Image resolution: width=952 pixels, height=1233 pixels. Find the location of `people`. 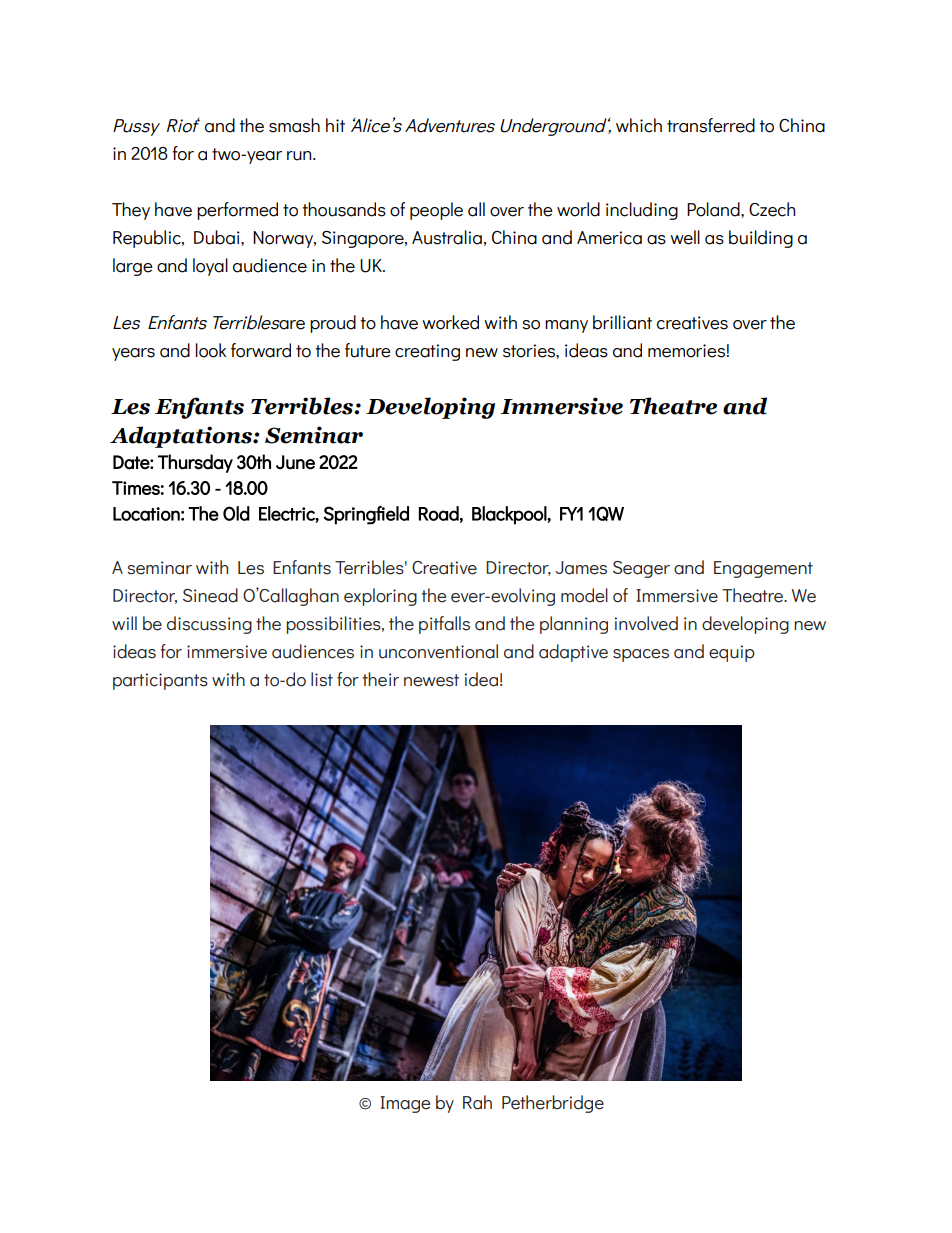

people is located at coordinates (436, 211).
